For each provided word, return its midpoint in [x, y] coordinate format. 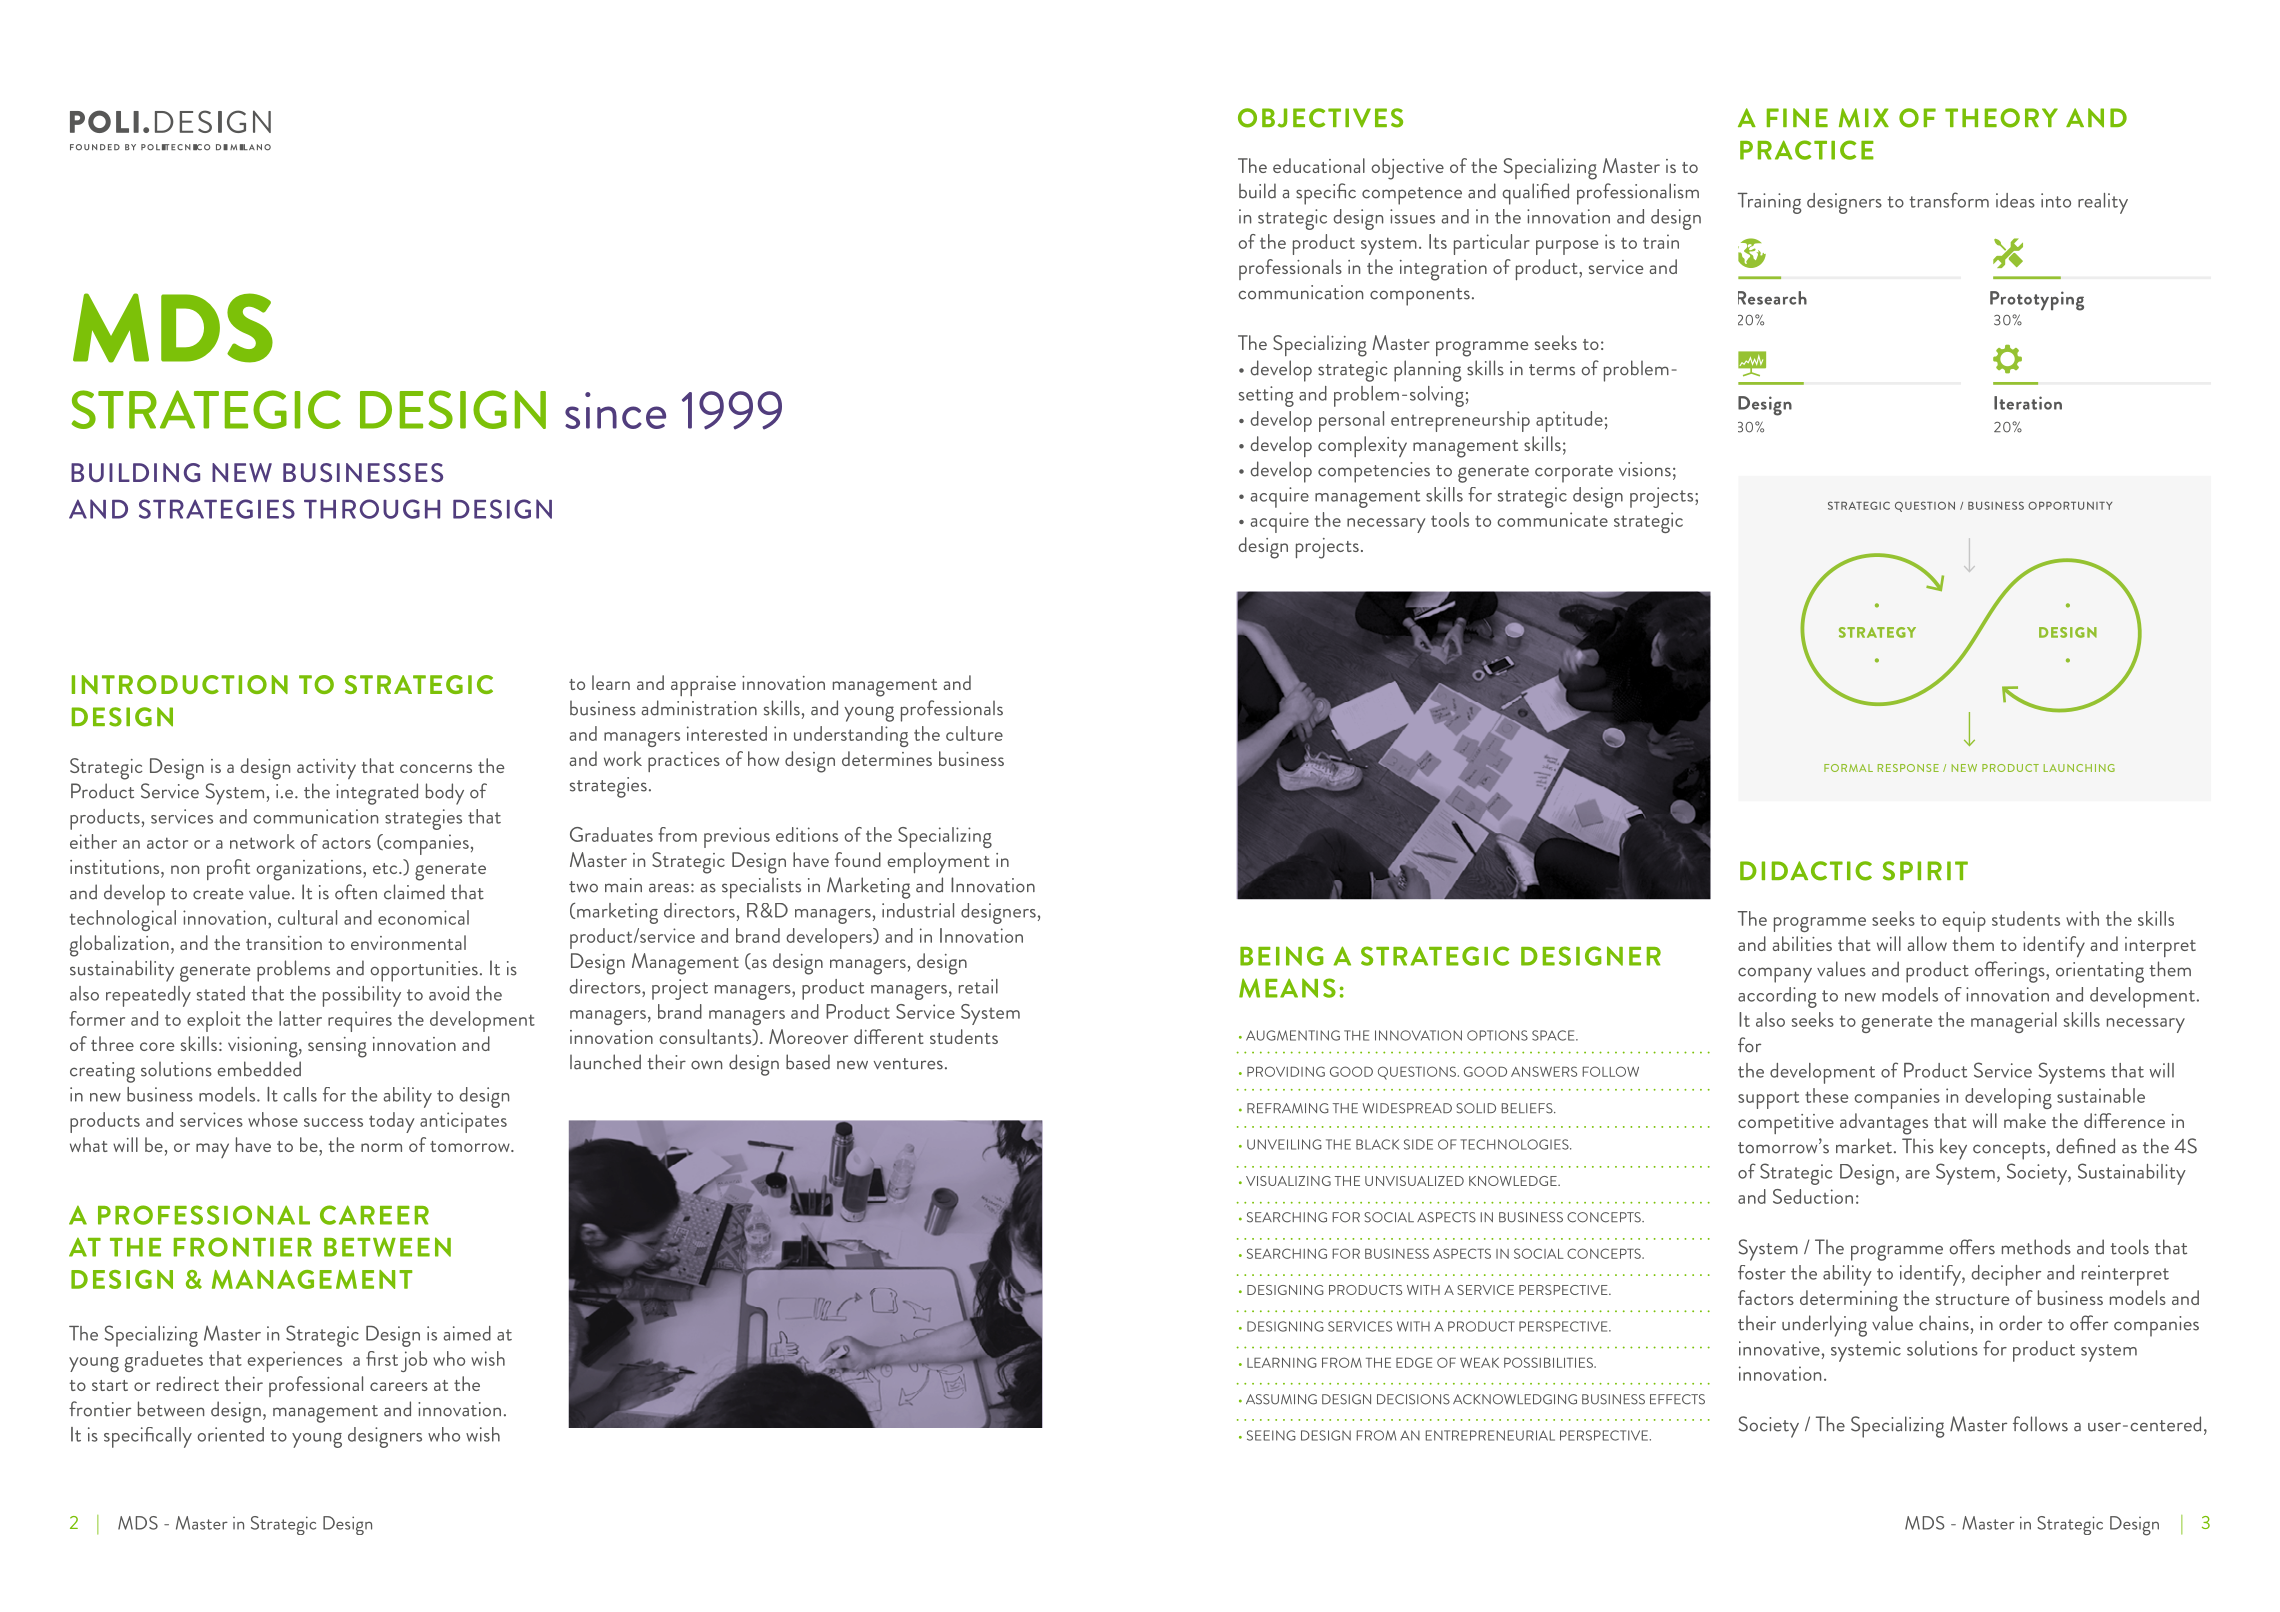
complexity [1362, 446]
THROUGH [372, 509]
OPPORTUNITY [2070, 505]
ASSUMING [1281, 1399]
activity [326, 769]
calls [300, 1094]
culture [974, 733]
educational [1319, 165]
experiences [294, 1361]
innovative [1779, 1348]
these [1826, 1095]
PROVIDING [1286, 1071]
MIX [1864, 118]
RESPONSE [1908, 768]
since [615, 410]
